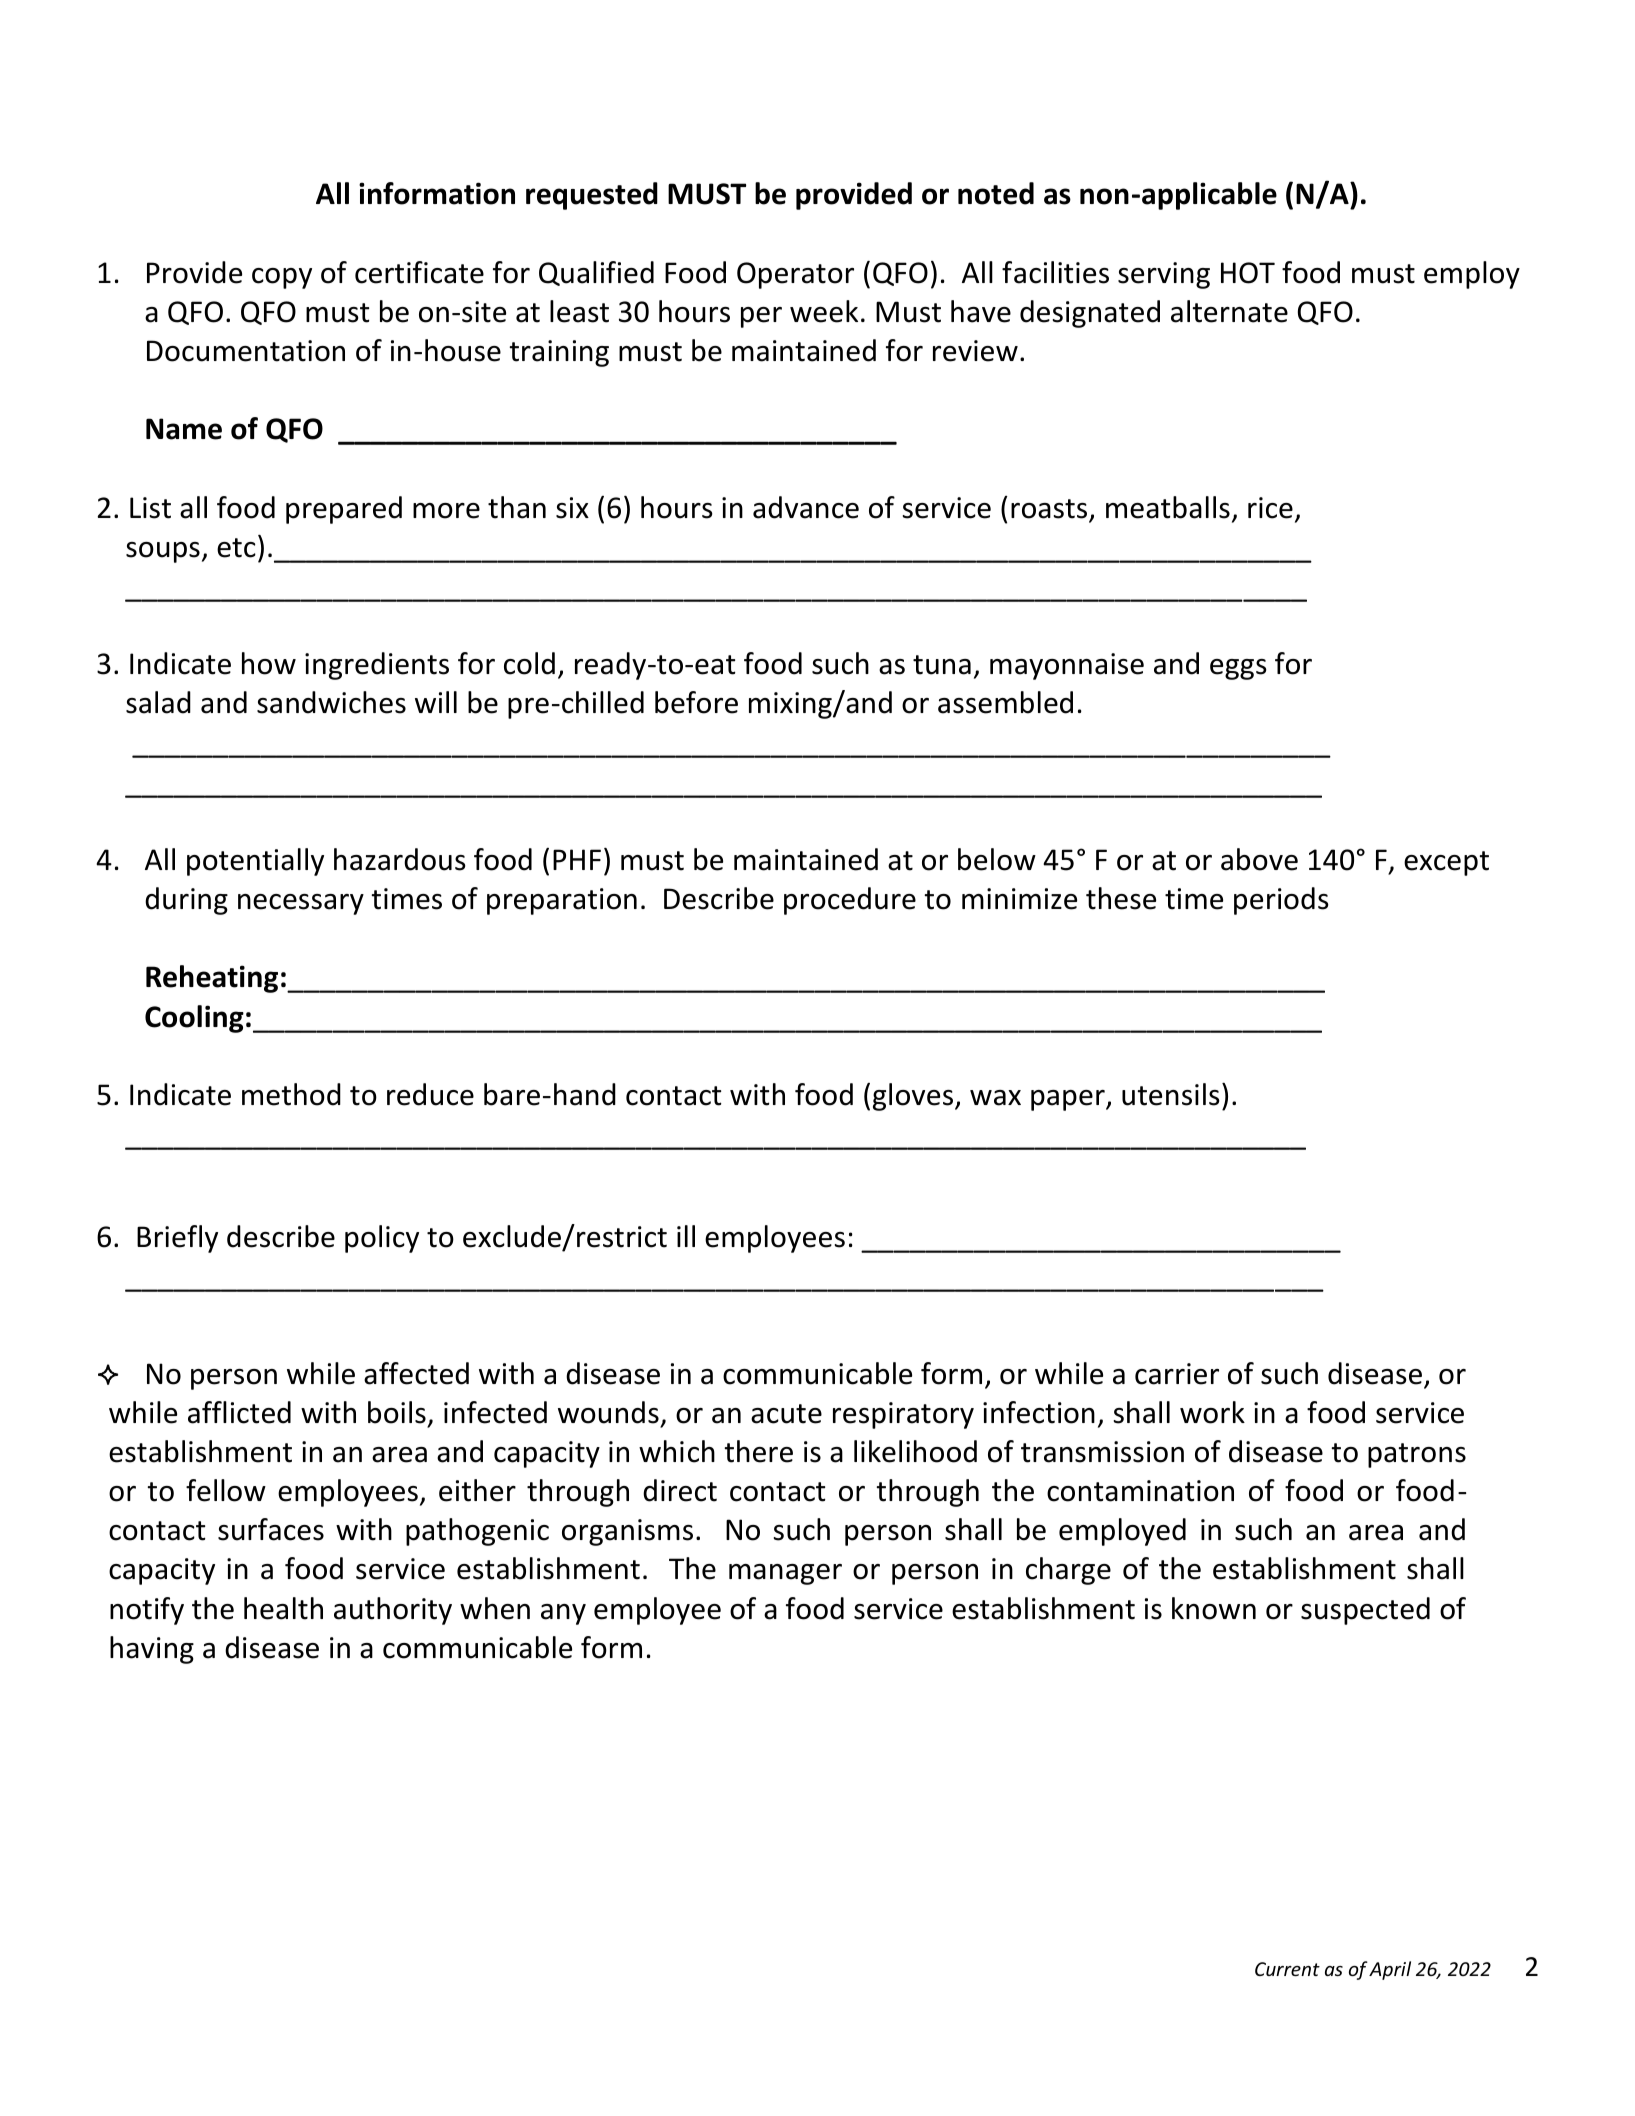  I want to click on afflicted, so click(239, 1412).
